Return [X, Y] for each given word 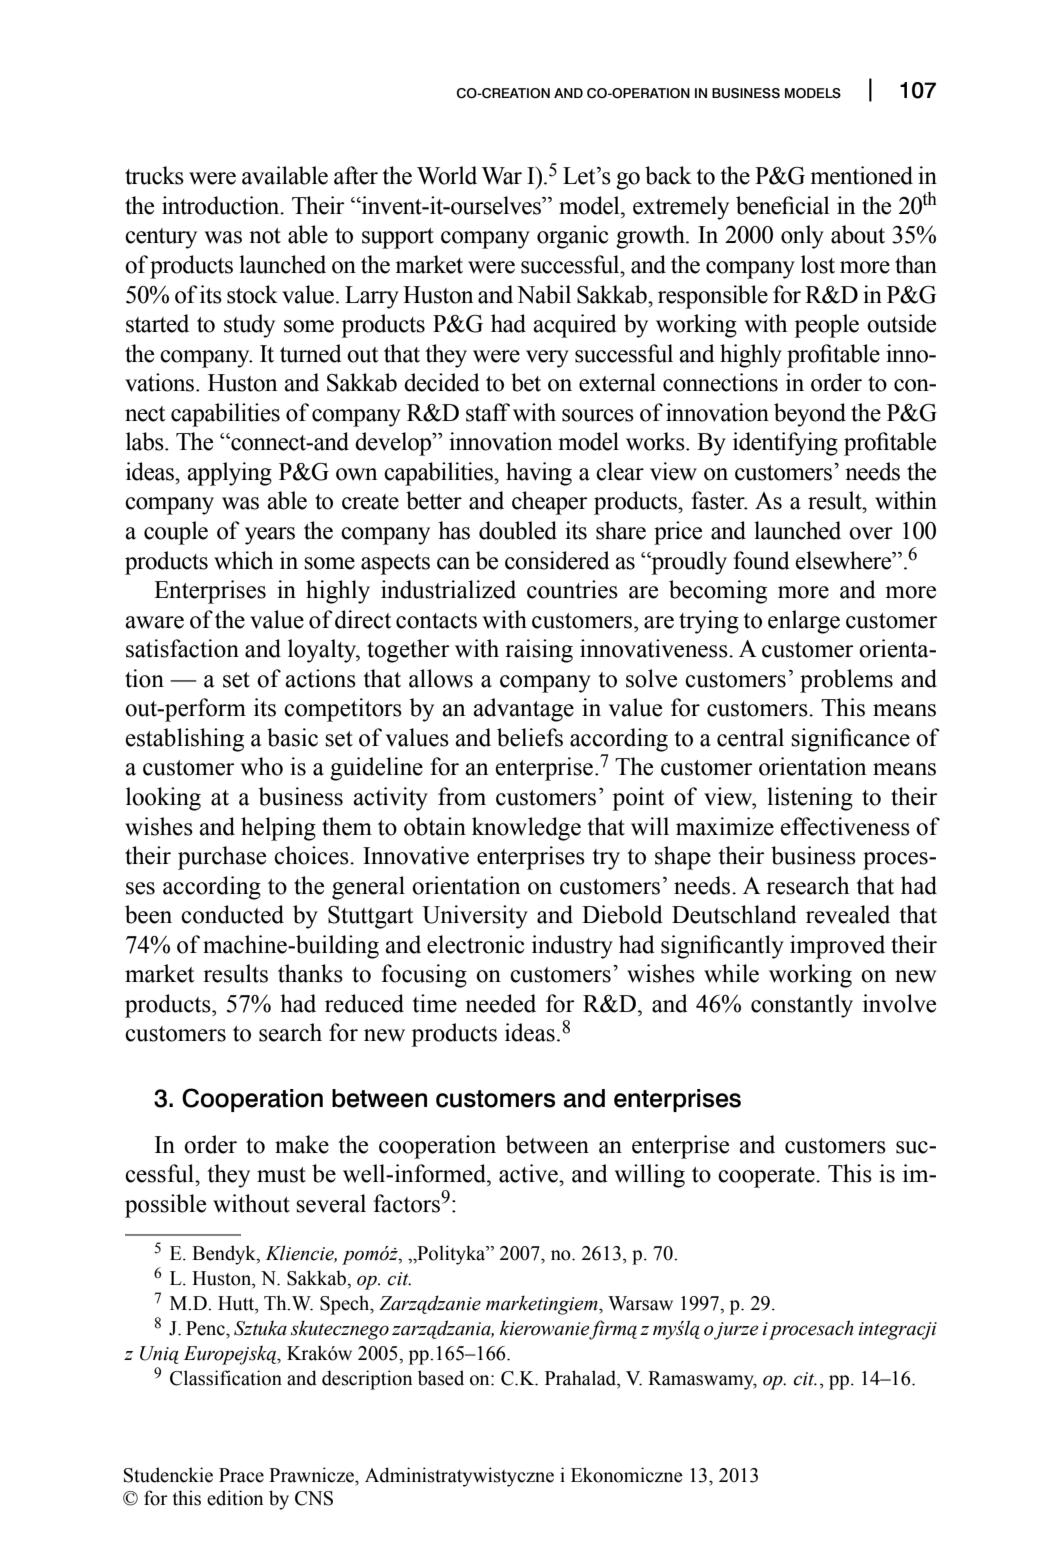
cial [812, 205]
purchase [222, 858]
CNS [314, 1498]
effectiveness [845, 826]
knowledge [526, 829]
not [265, 236]
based [441, 1378]
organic [573, 237]
